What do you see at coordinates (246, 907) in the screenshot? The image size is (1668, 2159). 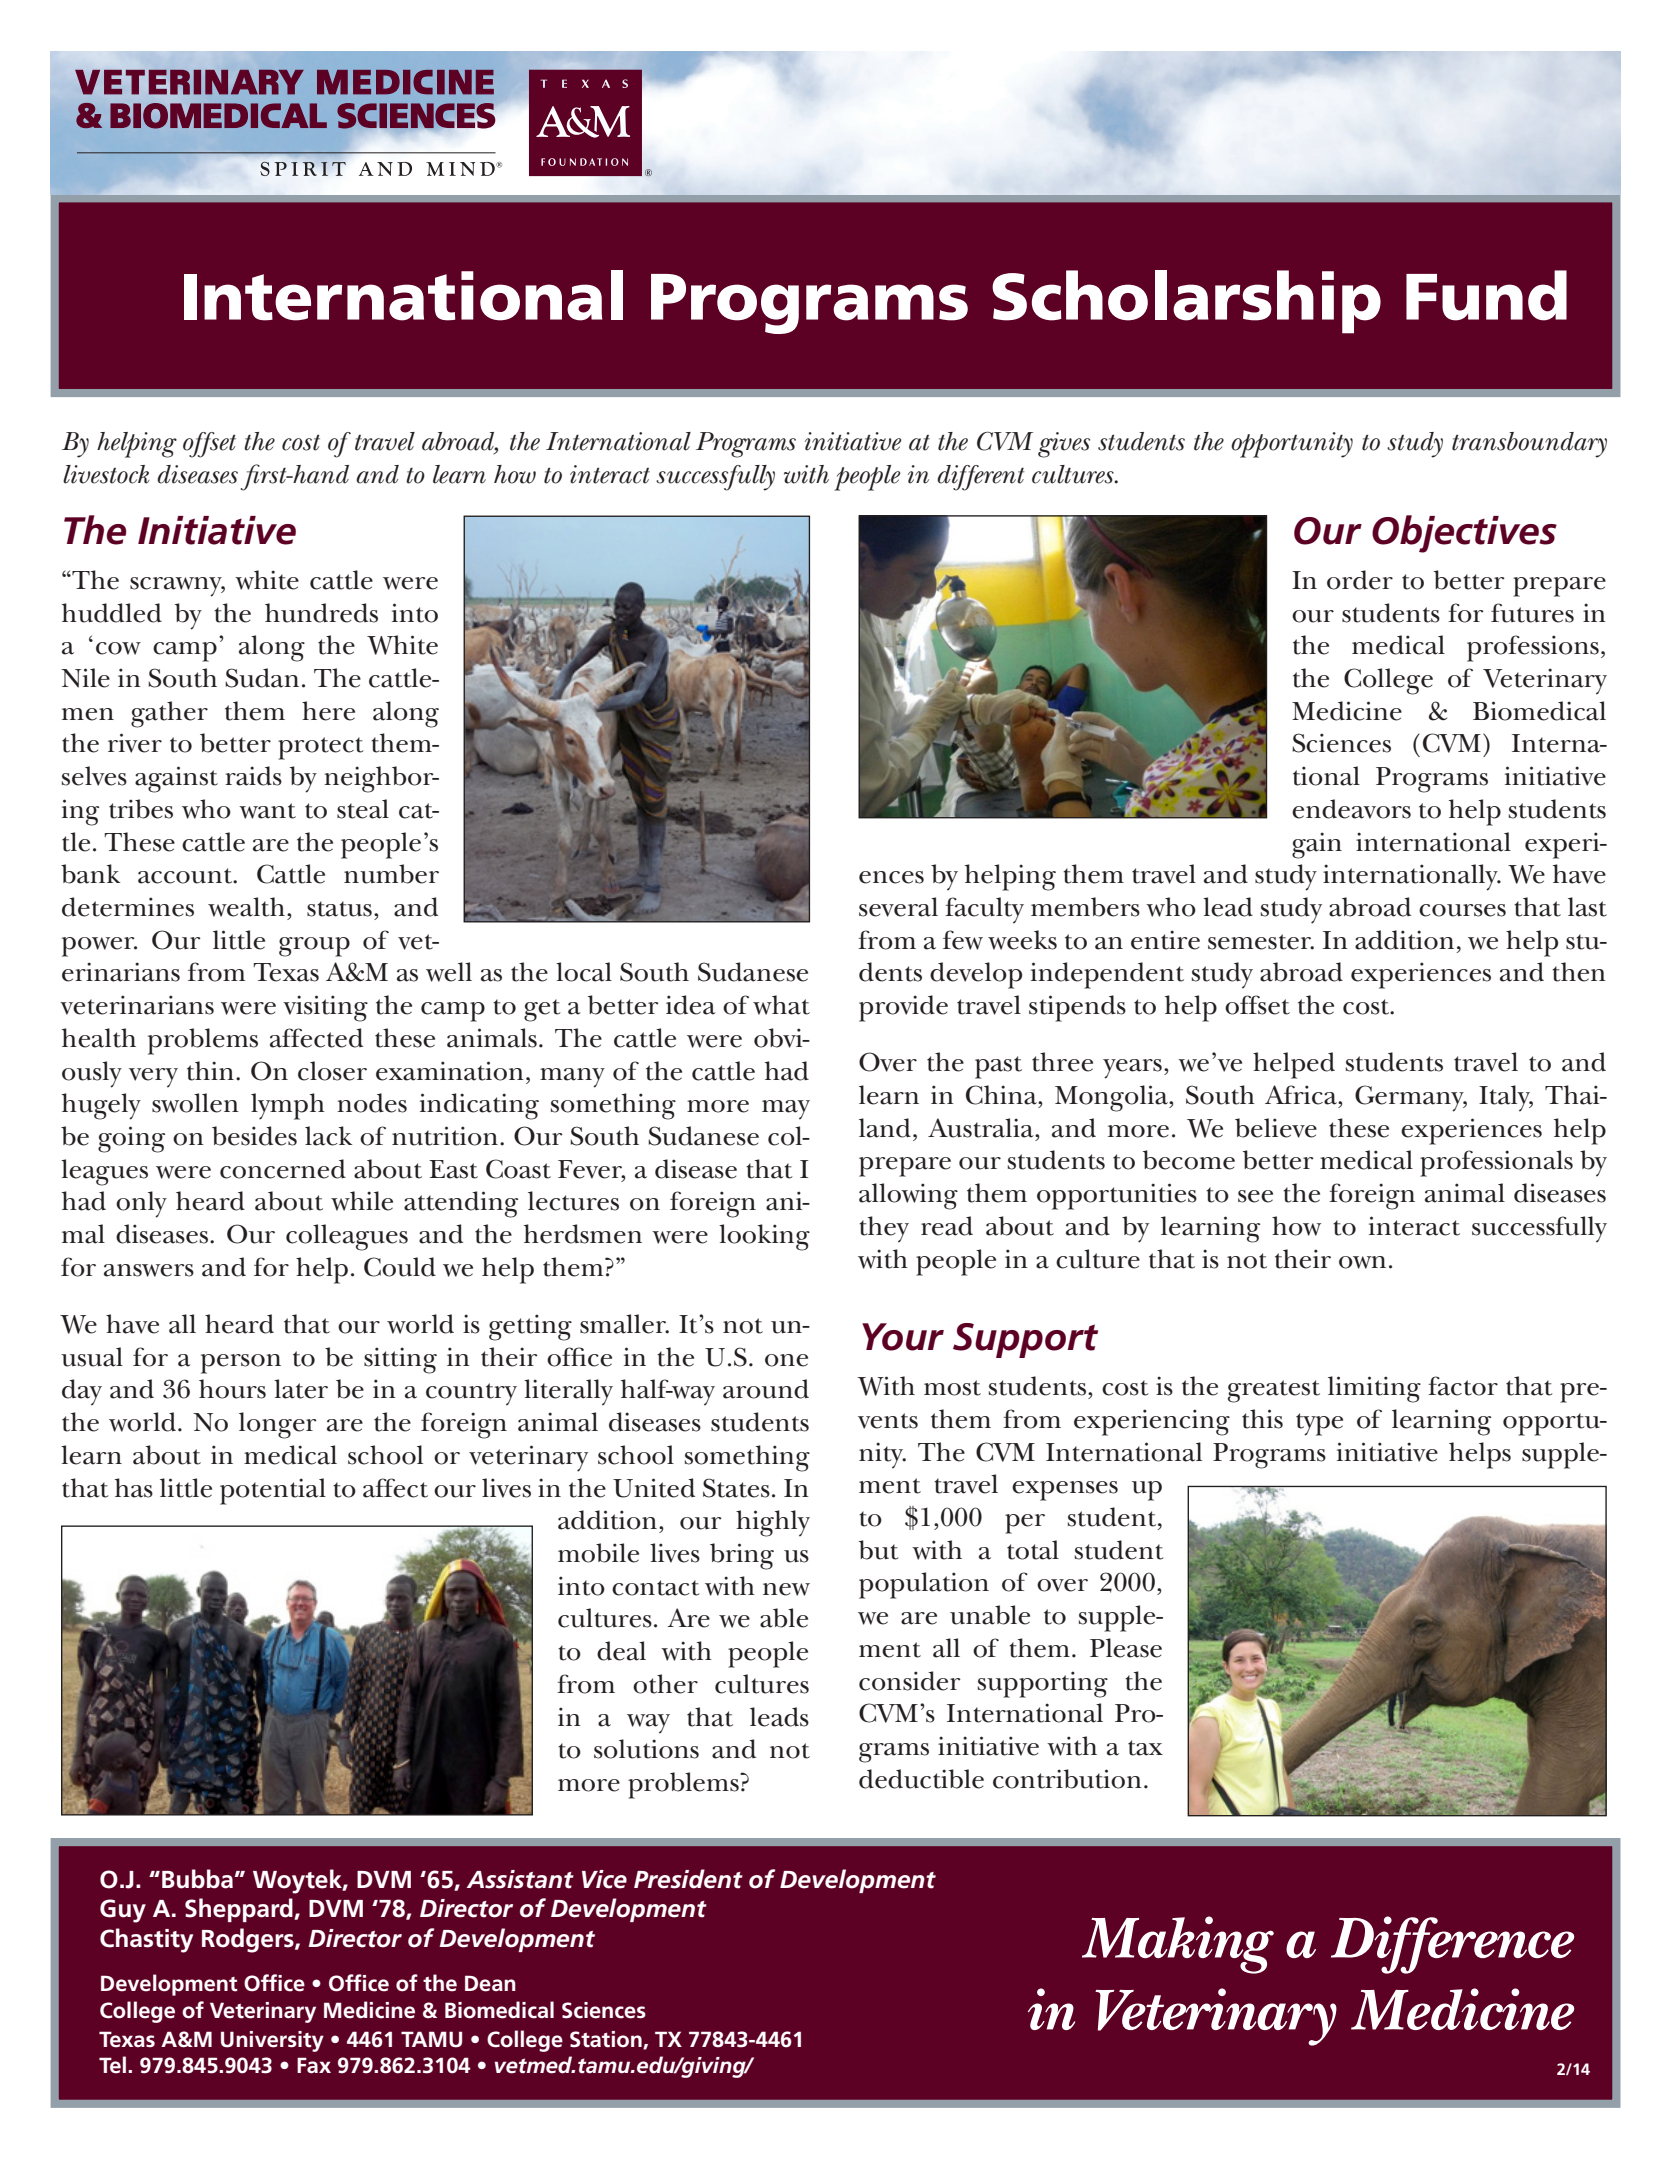 I see `wealth` at bounding box center [246, 907].
